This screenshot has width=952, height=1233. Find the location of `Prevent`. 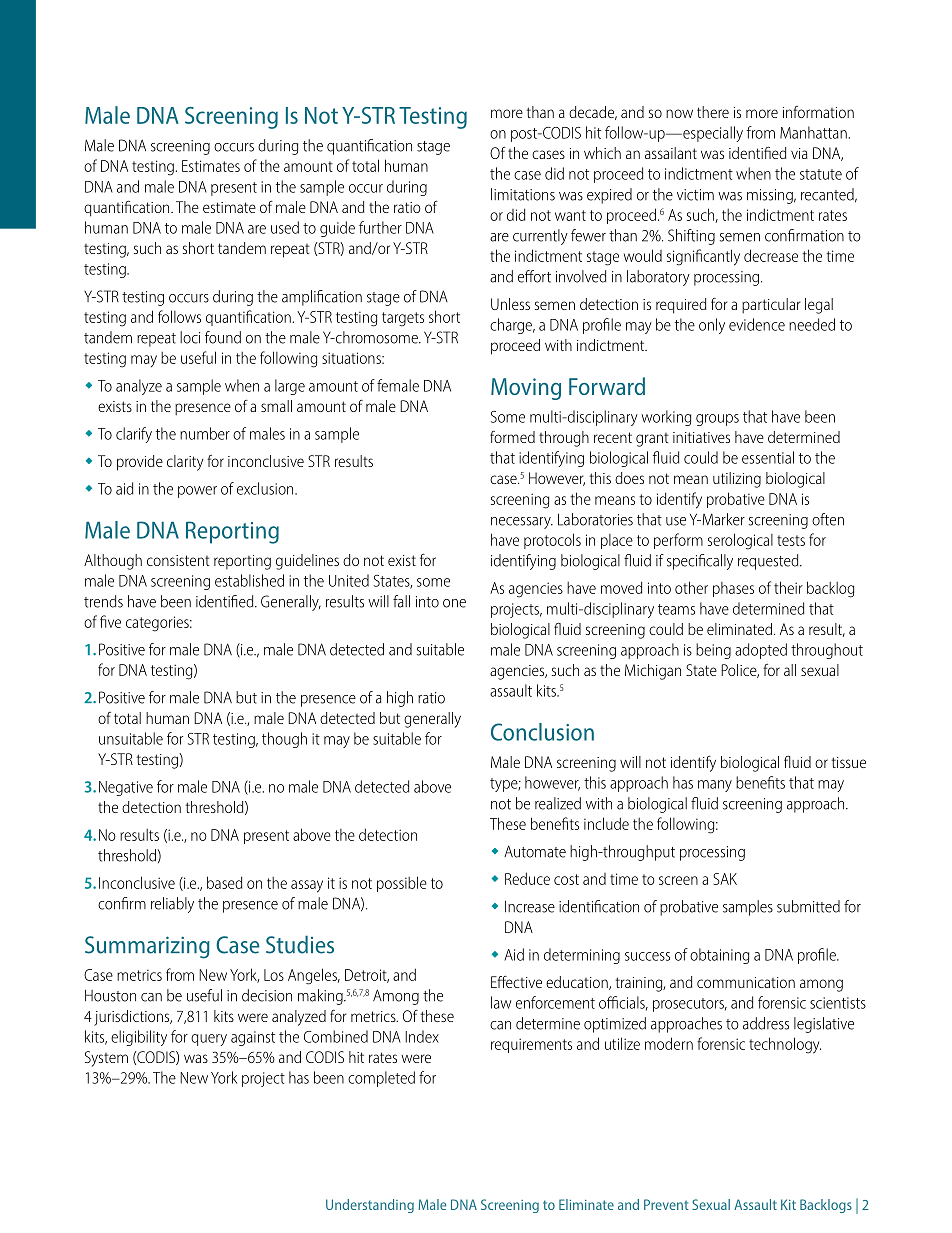

Prevent is located at coordinates (666, 1204).
